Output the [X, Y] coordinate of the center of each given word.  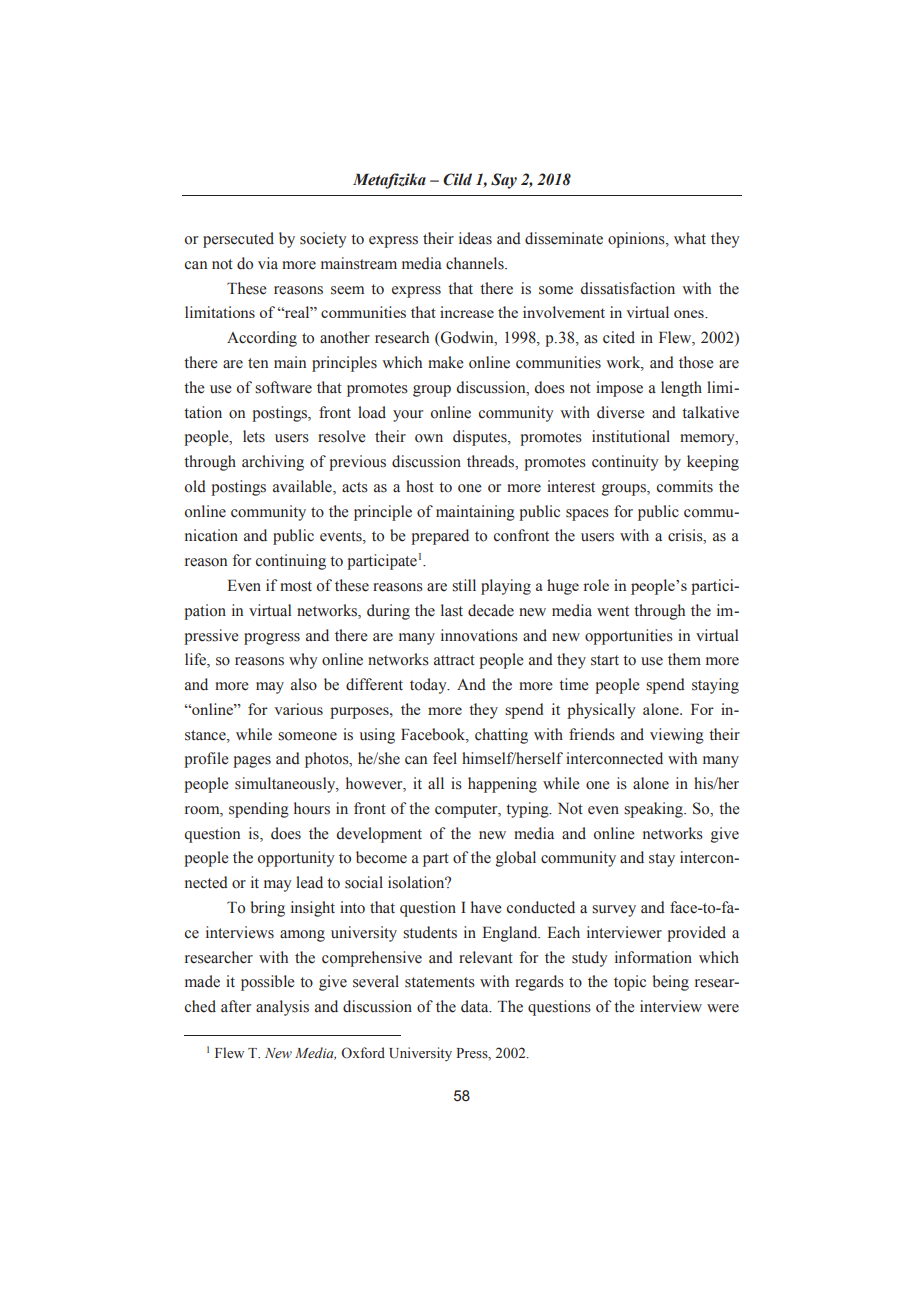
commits [685, 486]
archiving [273, 463]
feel [445, 758]
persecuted [238, 240]
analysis [282, 1008]
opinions [637, 240]
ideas [475, 238]
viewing [677, 736]
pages [252, 762]
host [420, 486]
